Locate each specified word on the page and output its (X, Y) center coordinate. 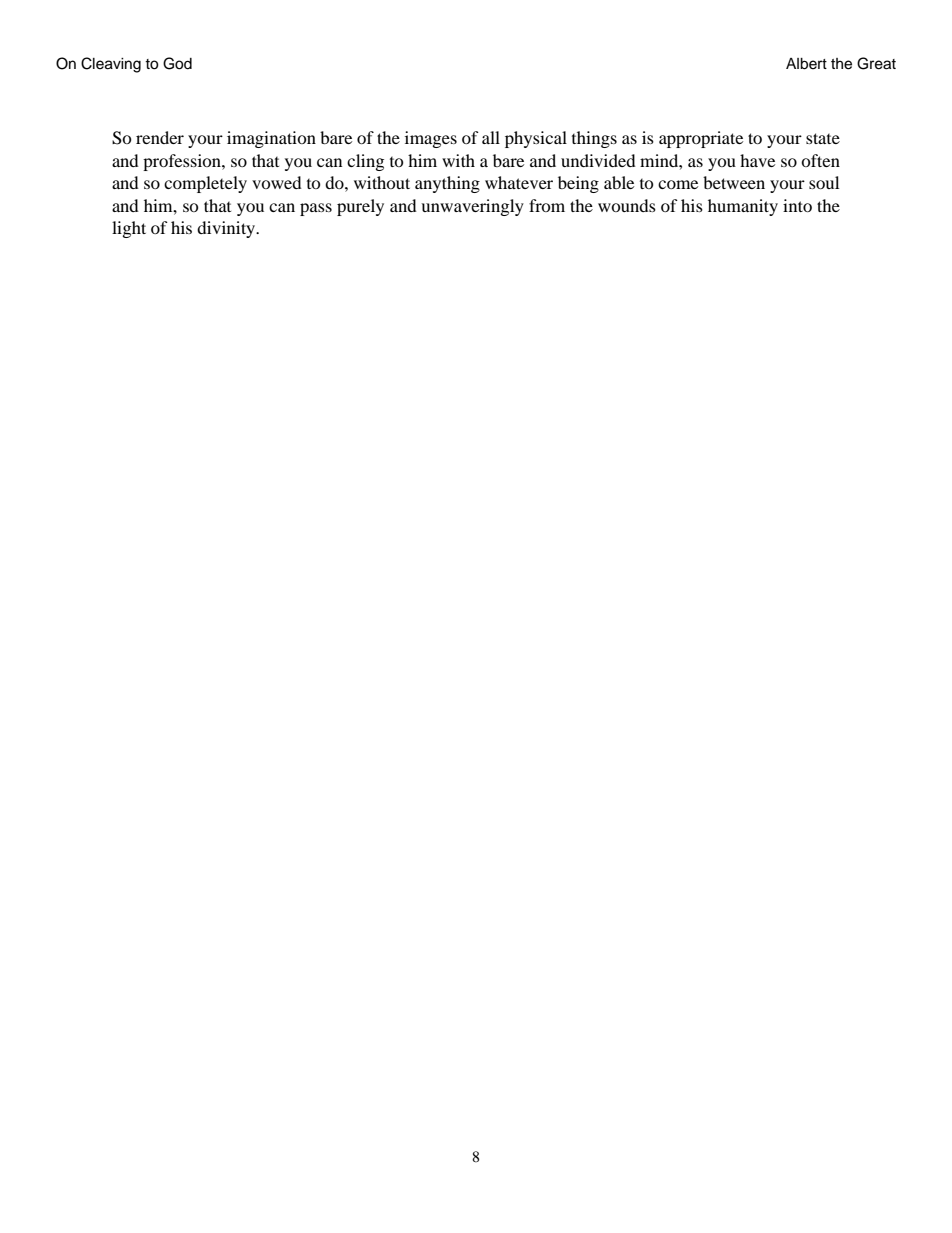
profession (183, 162)
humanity (743, 207)
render (160, 137)
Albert (806, 64)
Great (876, 63)
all (491, 137)
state (823, 138)
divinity (227, 229)
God (177, 63)
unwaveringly (472, 207)
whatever (519, 182)
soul (824, 182)
